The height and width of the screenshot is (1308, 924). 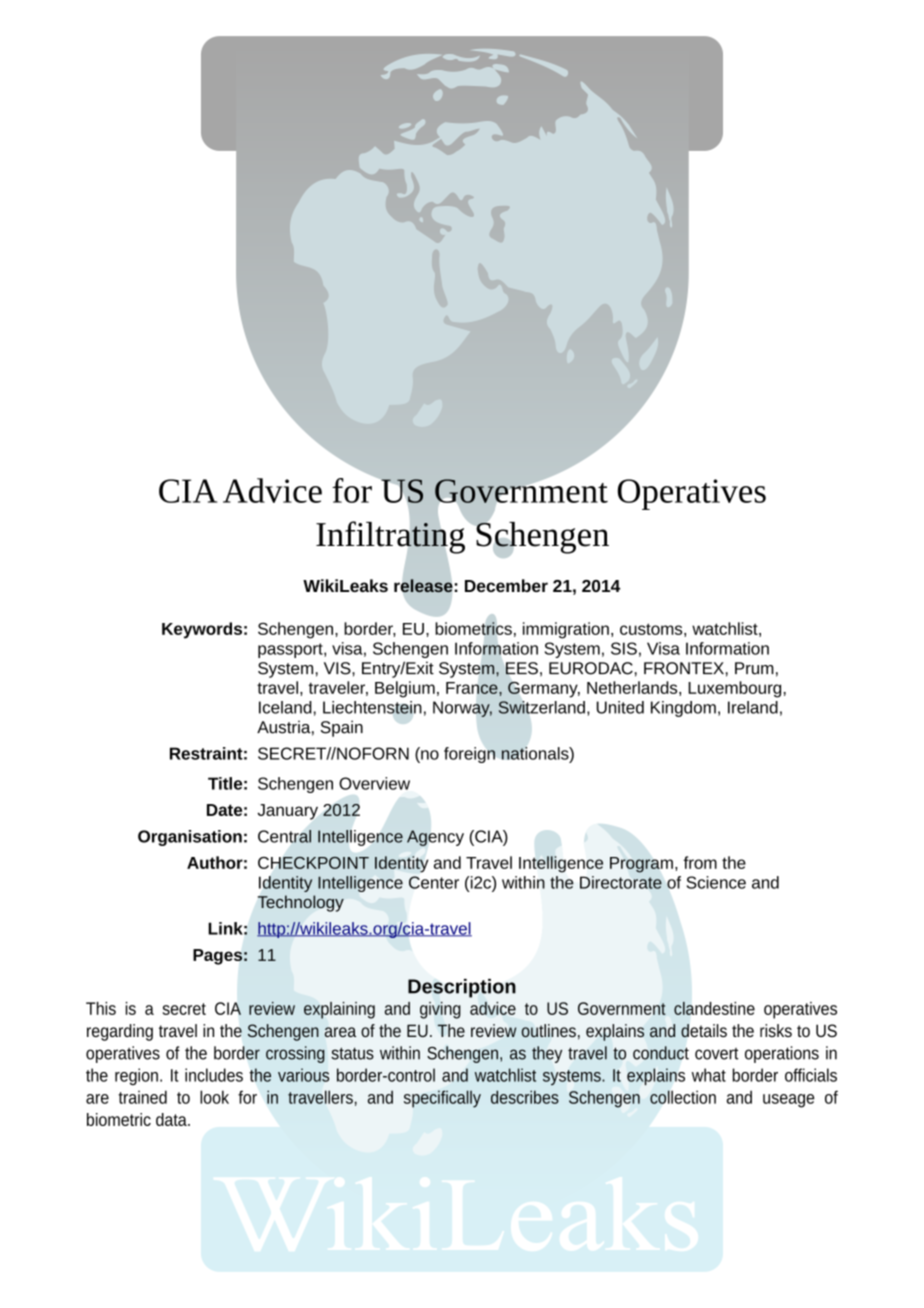 I want to click on from, so click(x=700, y=862).
